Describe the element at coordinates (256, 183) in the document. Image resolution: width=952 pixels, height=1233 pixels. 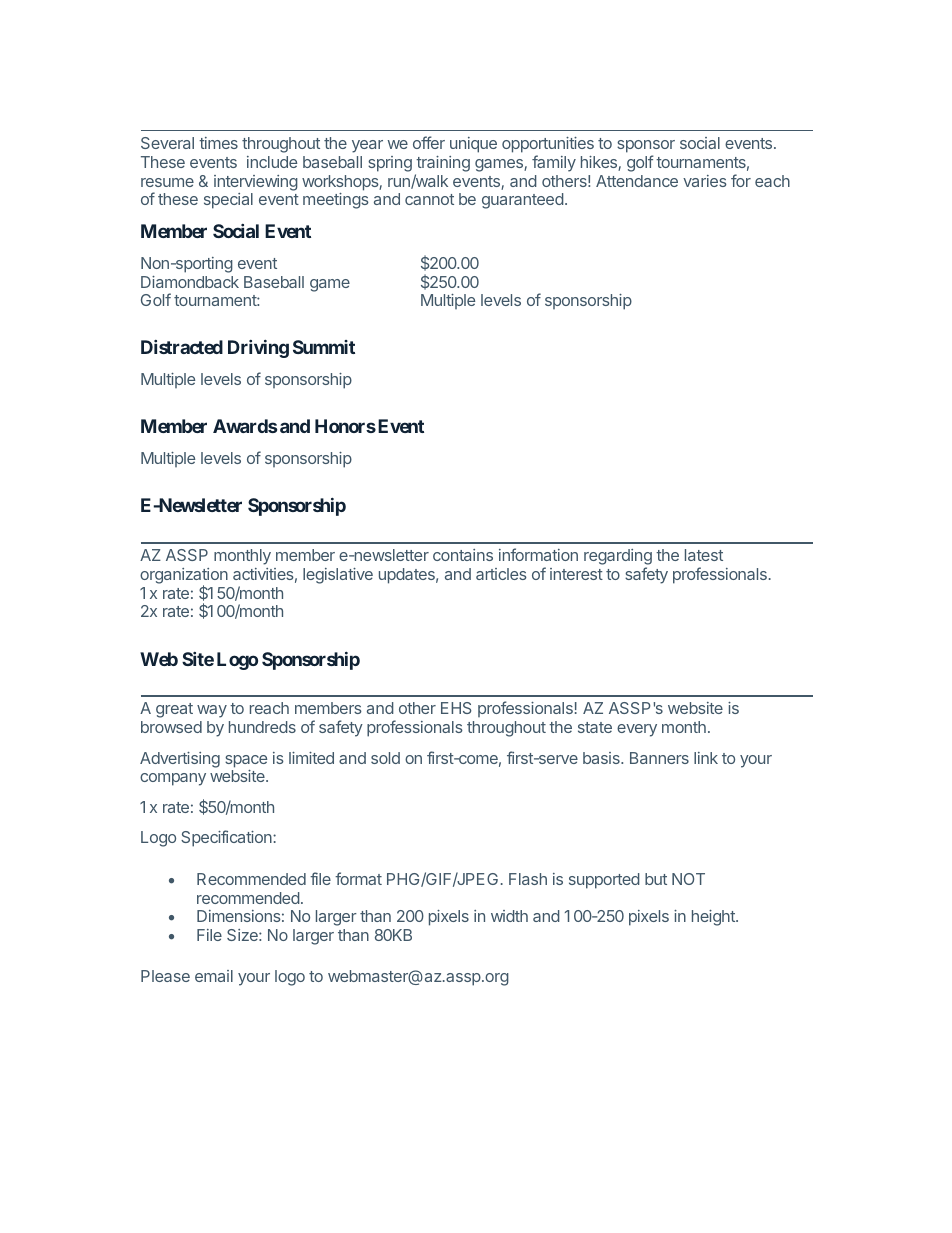
I see `interviewing` at that location.
